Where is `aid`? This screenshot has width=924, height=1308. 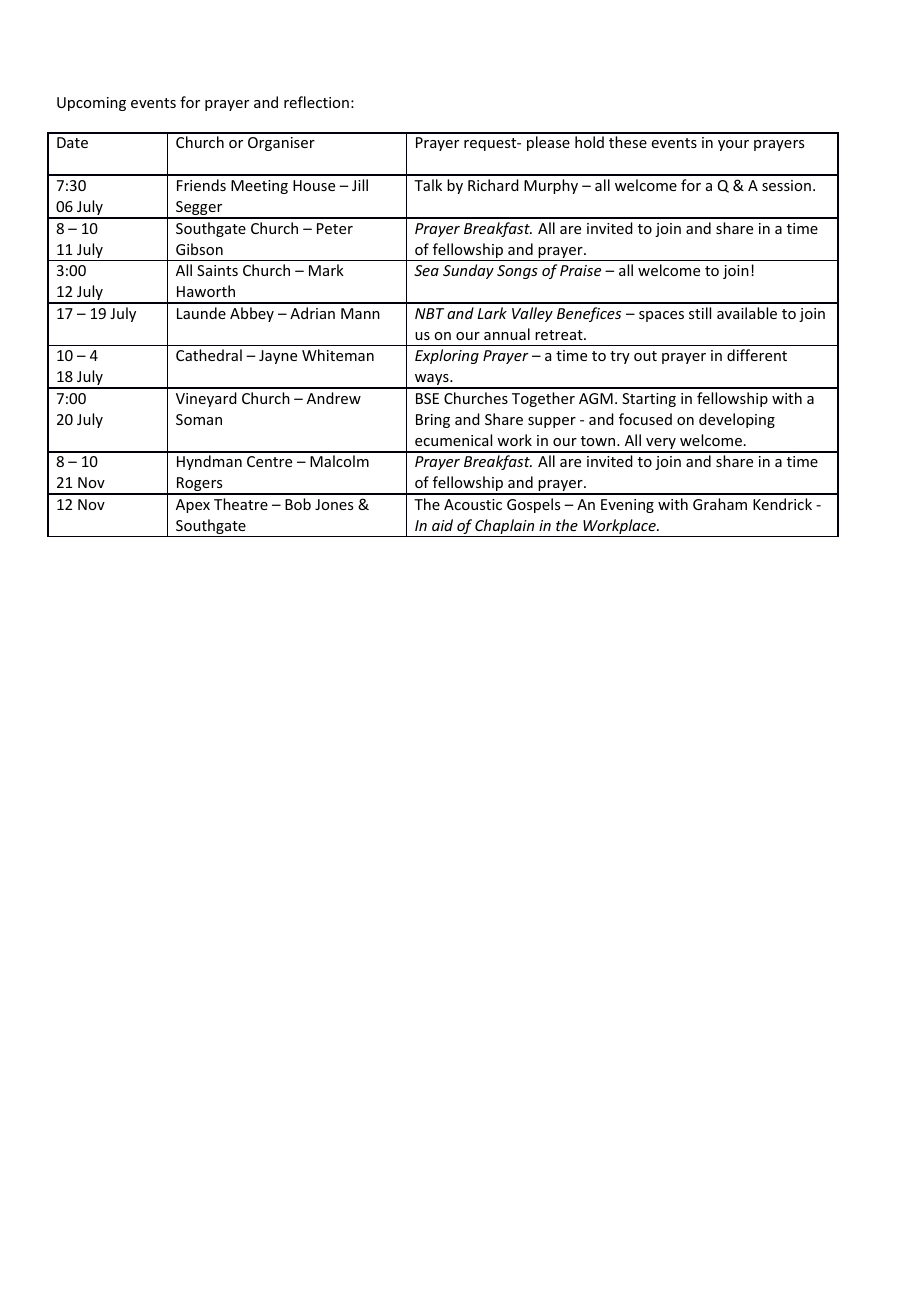
aid is located at coordinates (442, 525).
